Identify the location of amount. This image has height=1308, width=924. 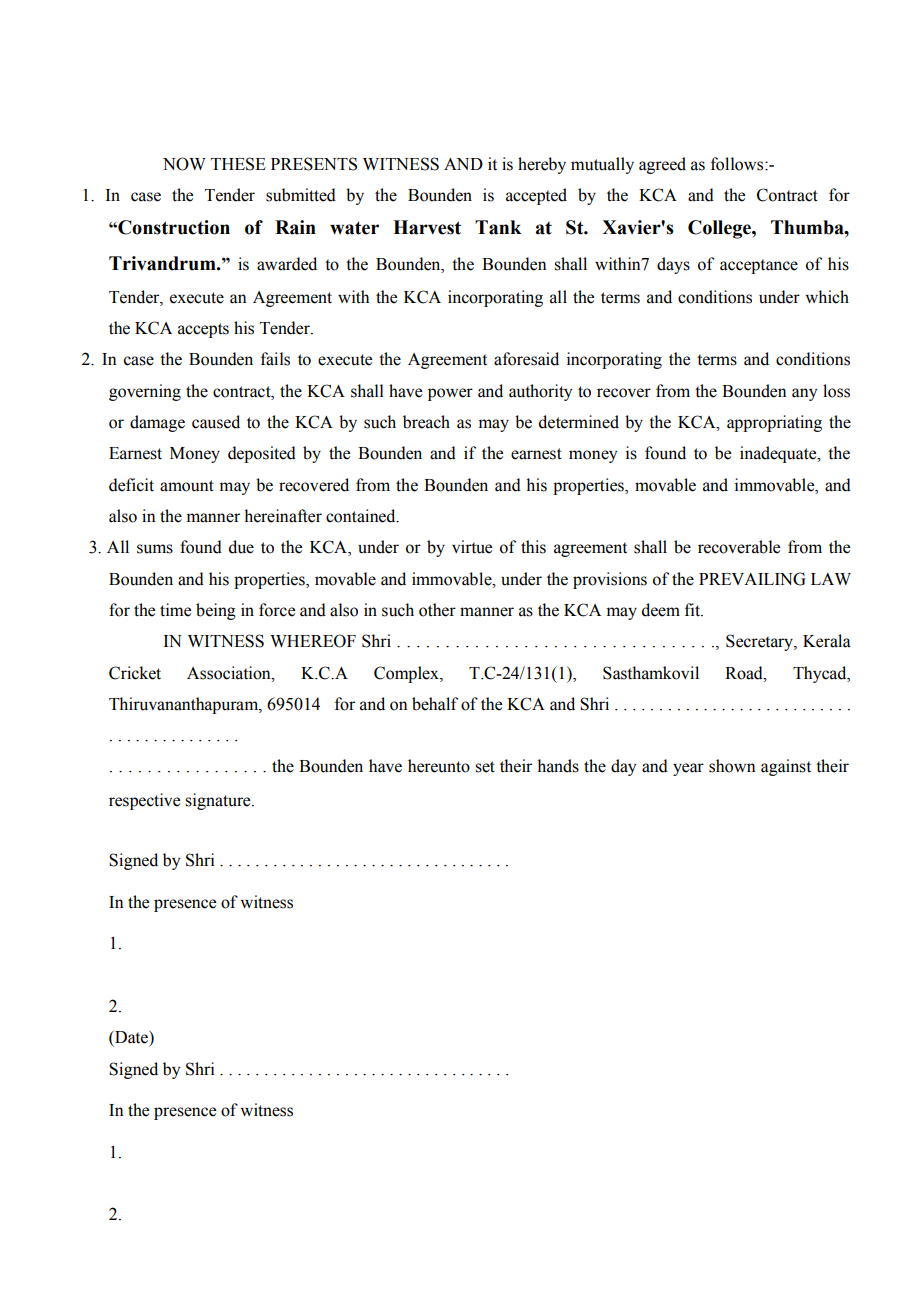
(187, 486).
